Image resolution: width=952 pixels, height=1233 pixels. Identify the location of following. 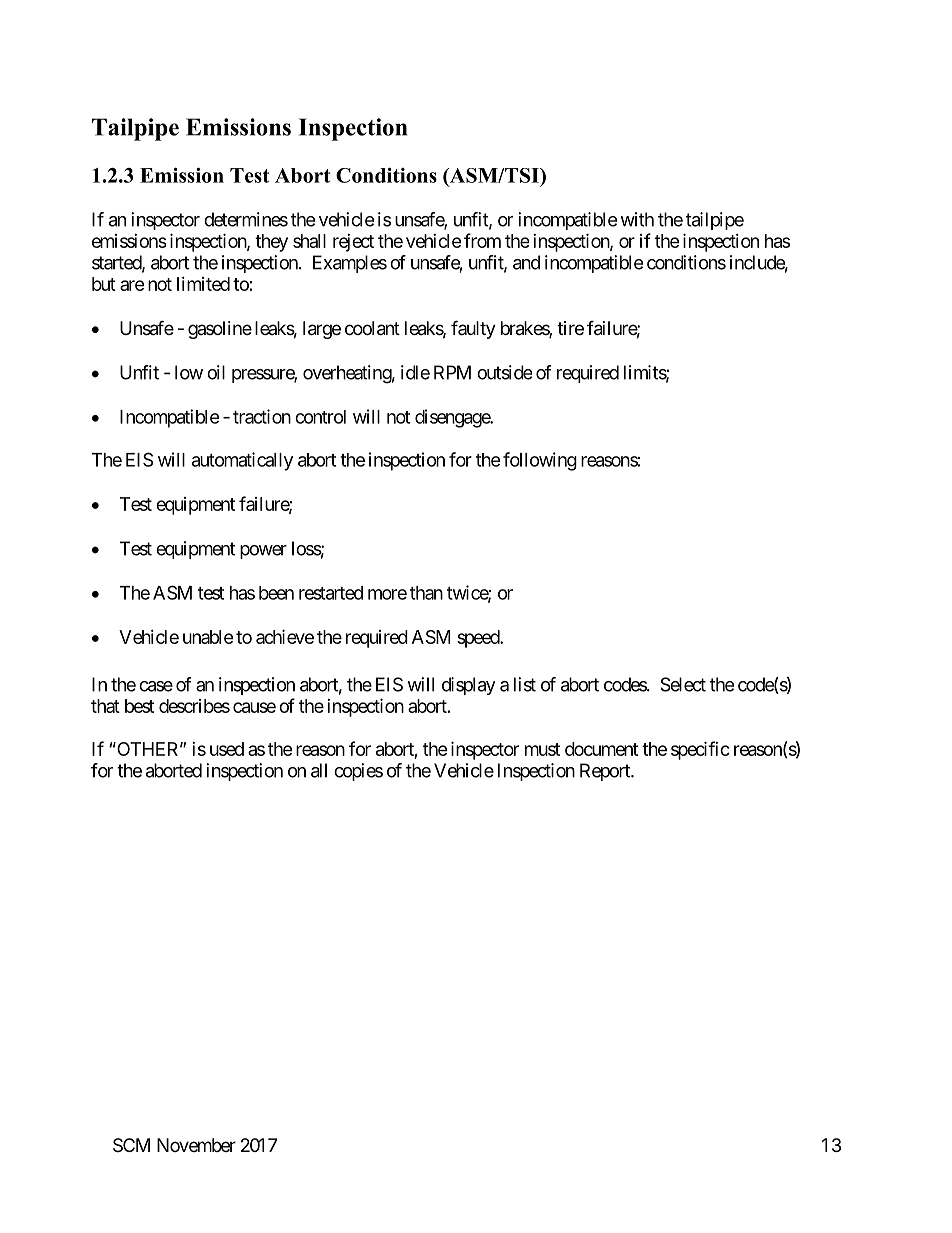
(540, 461).
